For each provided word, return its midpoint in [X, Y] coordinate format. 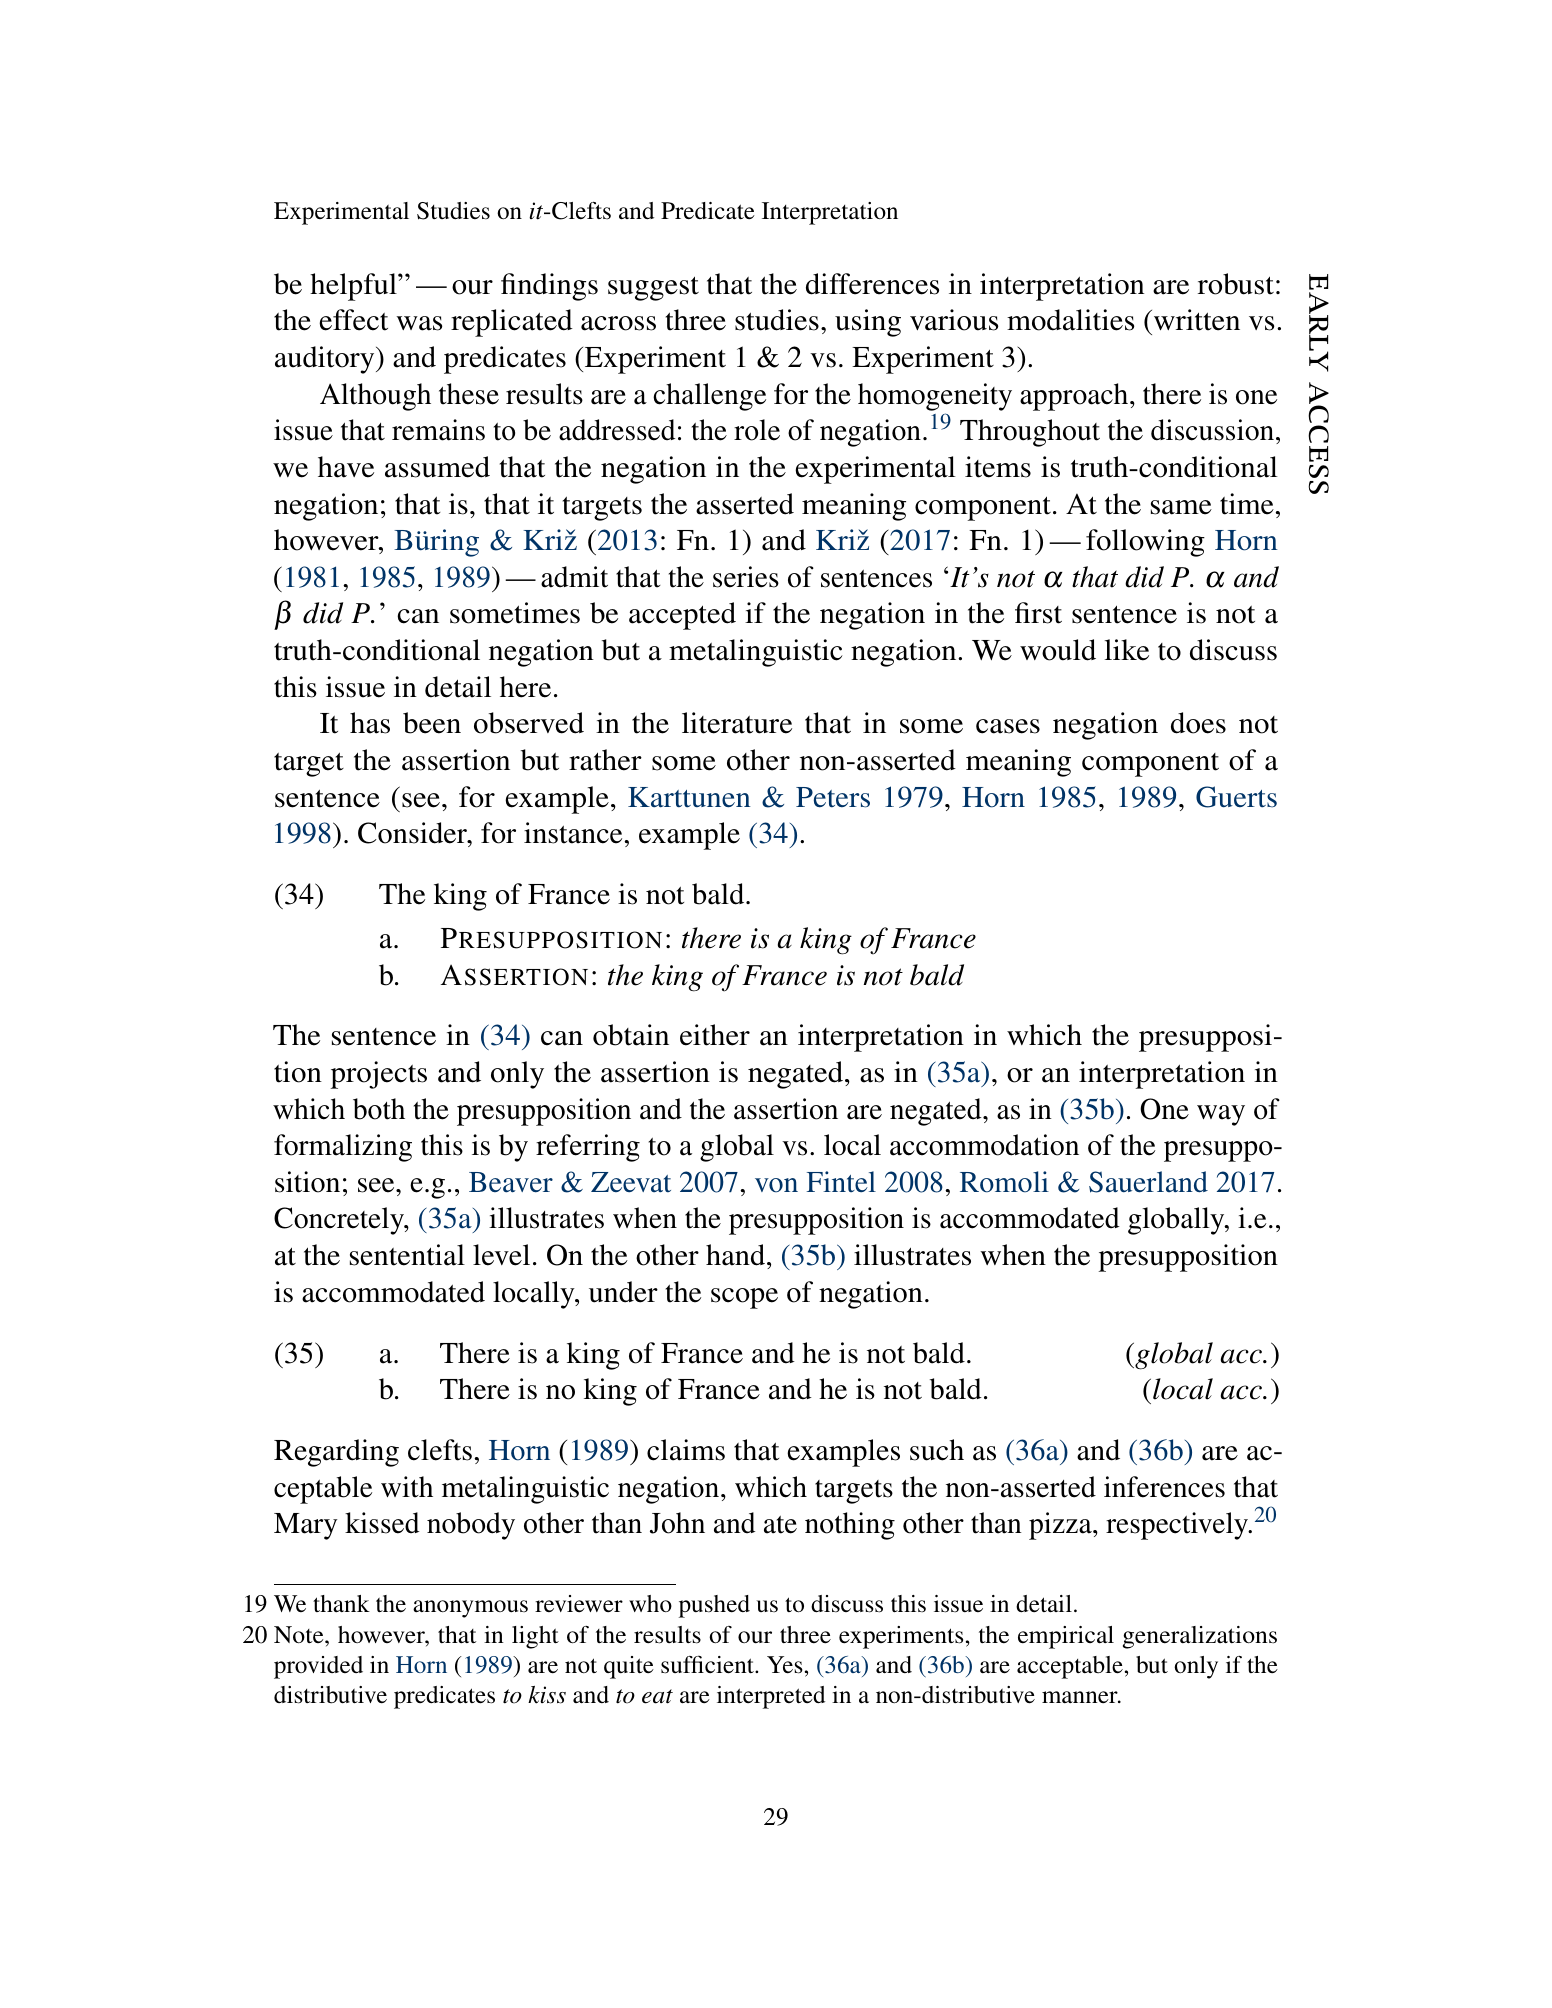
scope [744, 1298]
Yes [785, 1665]
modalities [1070, 320]
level [501, 1255]
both [379, 1109]
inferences [1164, 1487]
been [432, 723]
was [419, 323]
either [715, 1035]
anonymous [470, 1609]
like [1127, 650]
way [1221, 1115]
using [868, 323]
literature [737, 723]
